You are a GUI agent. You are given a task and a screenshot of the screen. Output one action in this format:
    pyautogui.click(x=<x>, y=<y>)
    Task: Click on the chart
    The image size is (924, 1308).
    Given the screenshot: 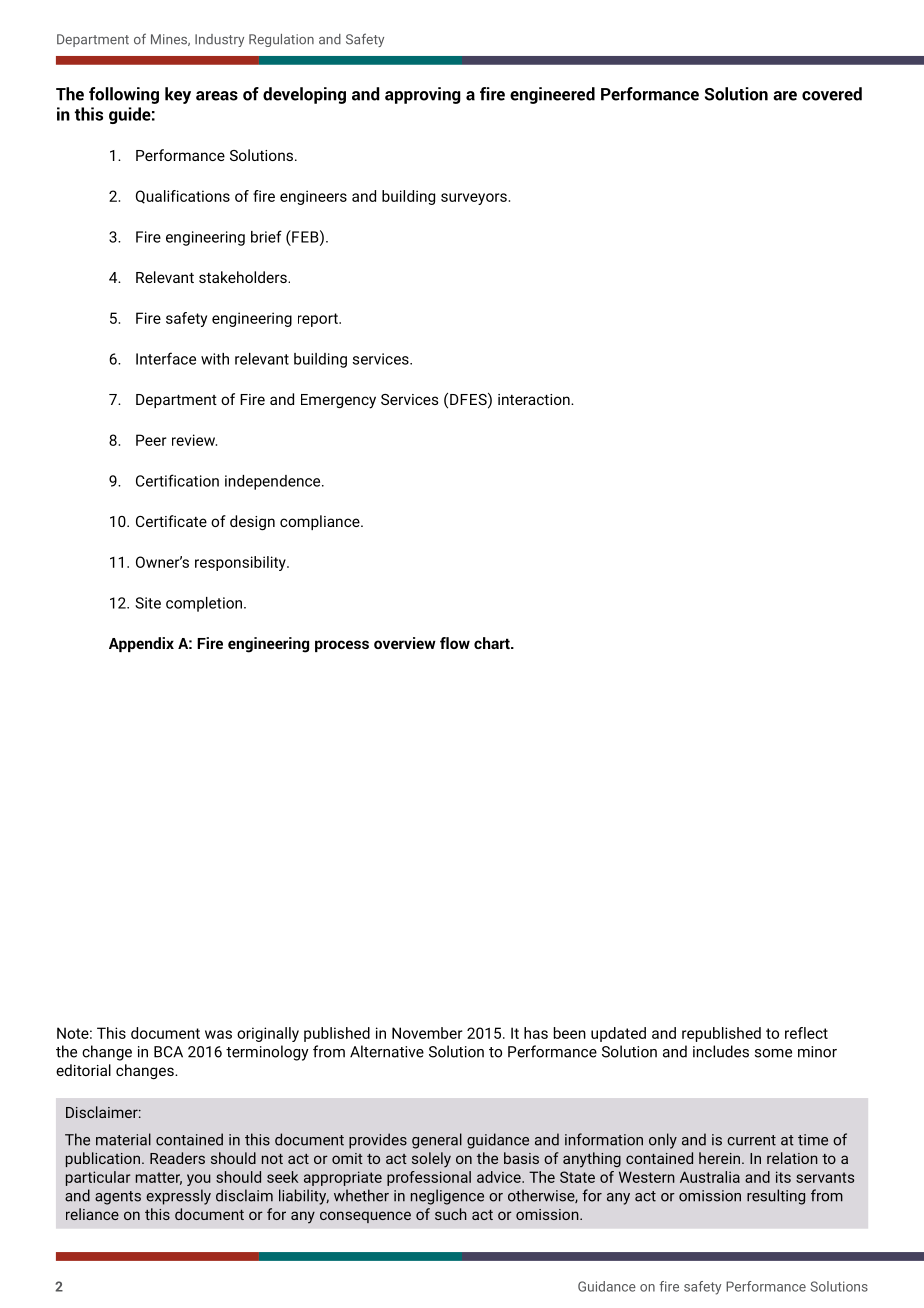 What is the action you would take?
    pyautogui.click(x=493, y=643)
